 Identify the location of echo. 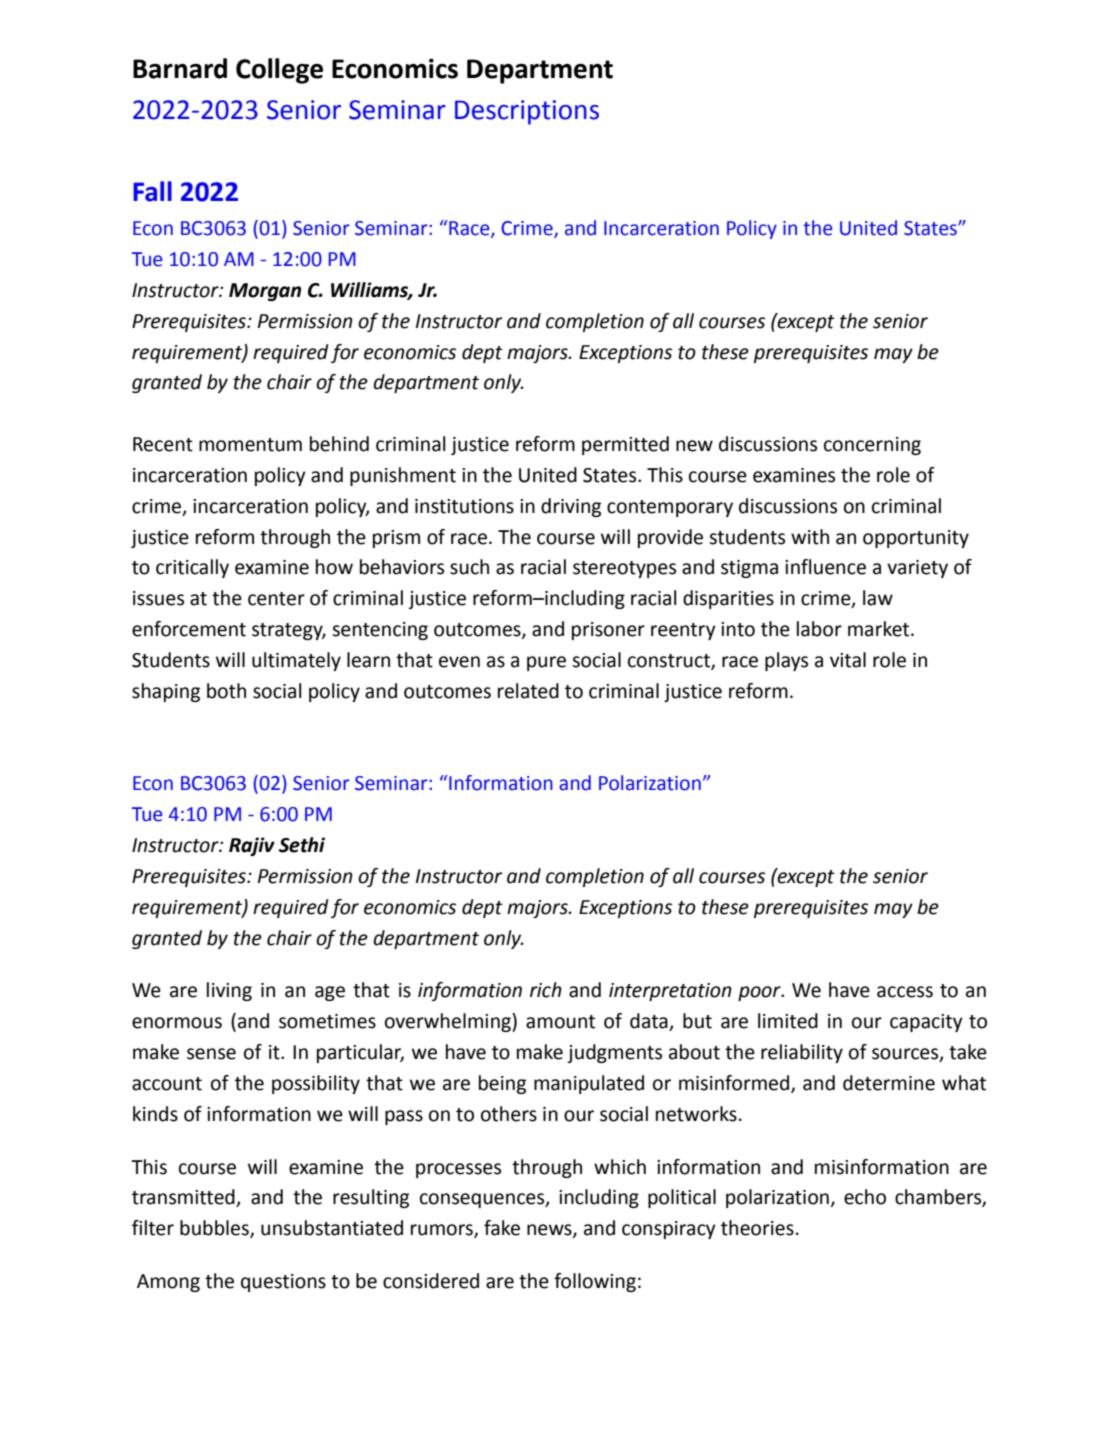
(865, 1197).
